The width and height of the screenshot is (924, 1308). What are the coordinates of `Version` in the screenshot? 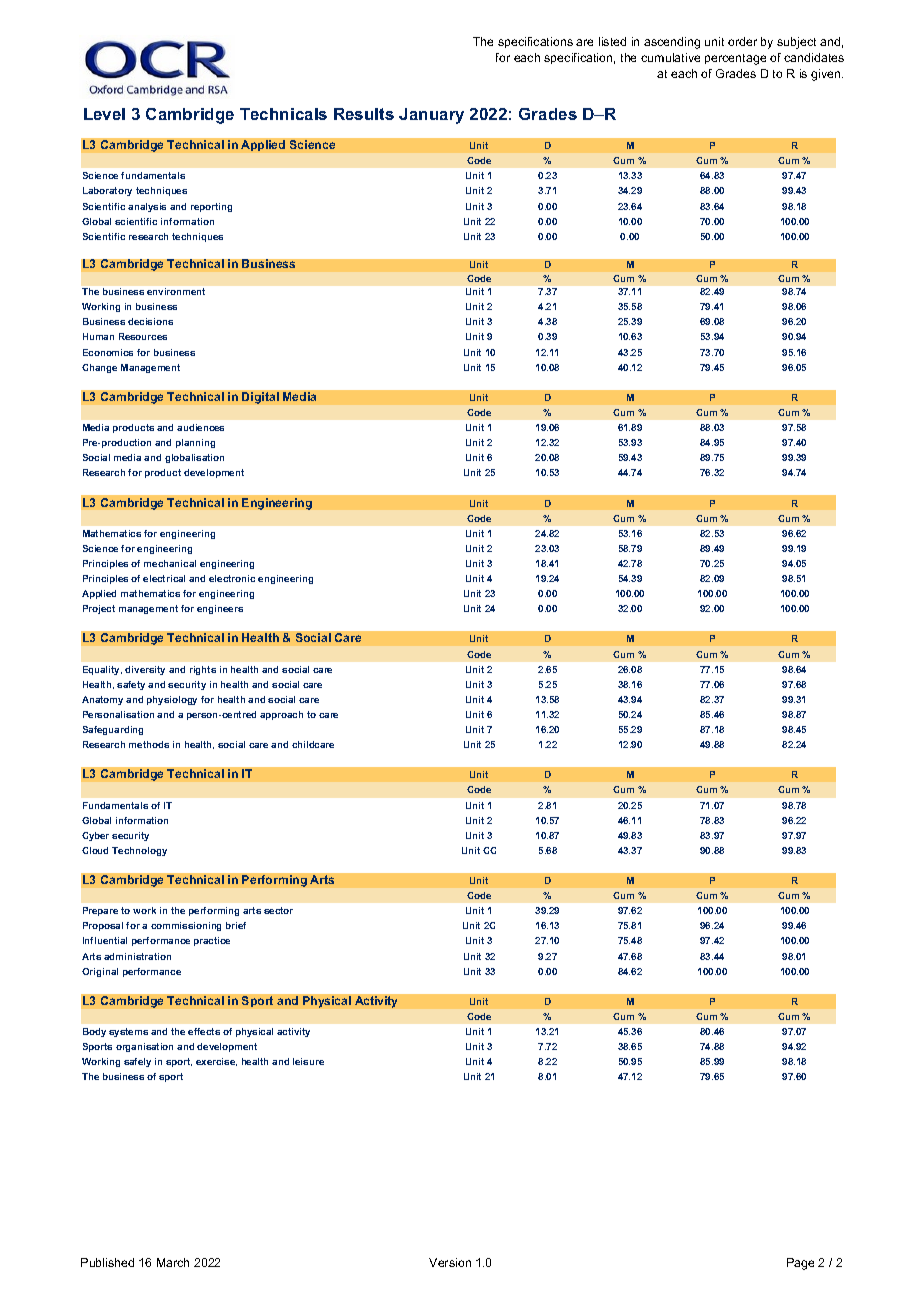 It's located at (450, 1262).
